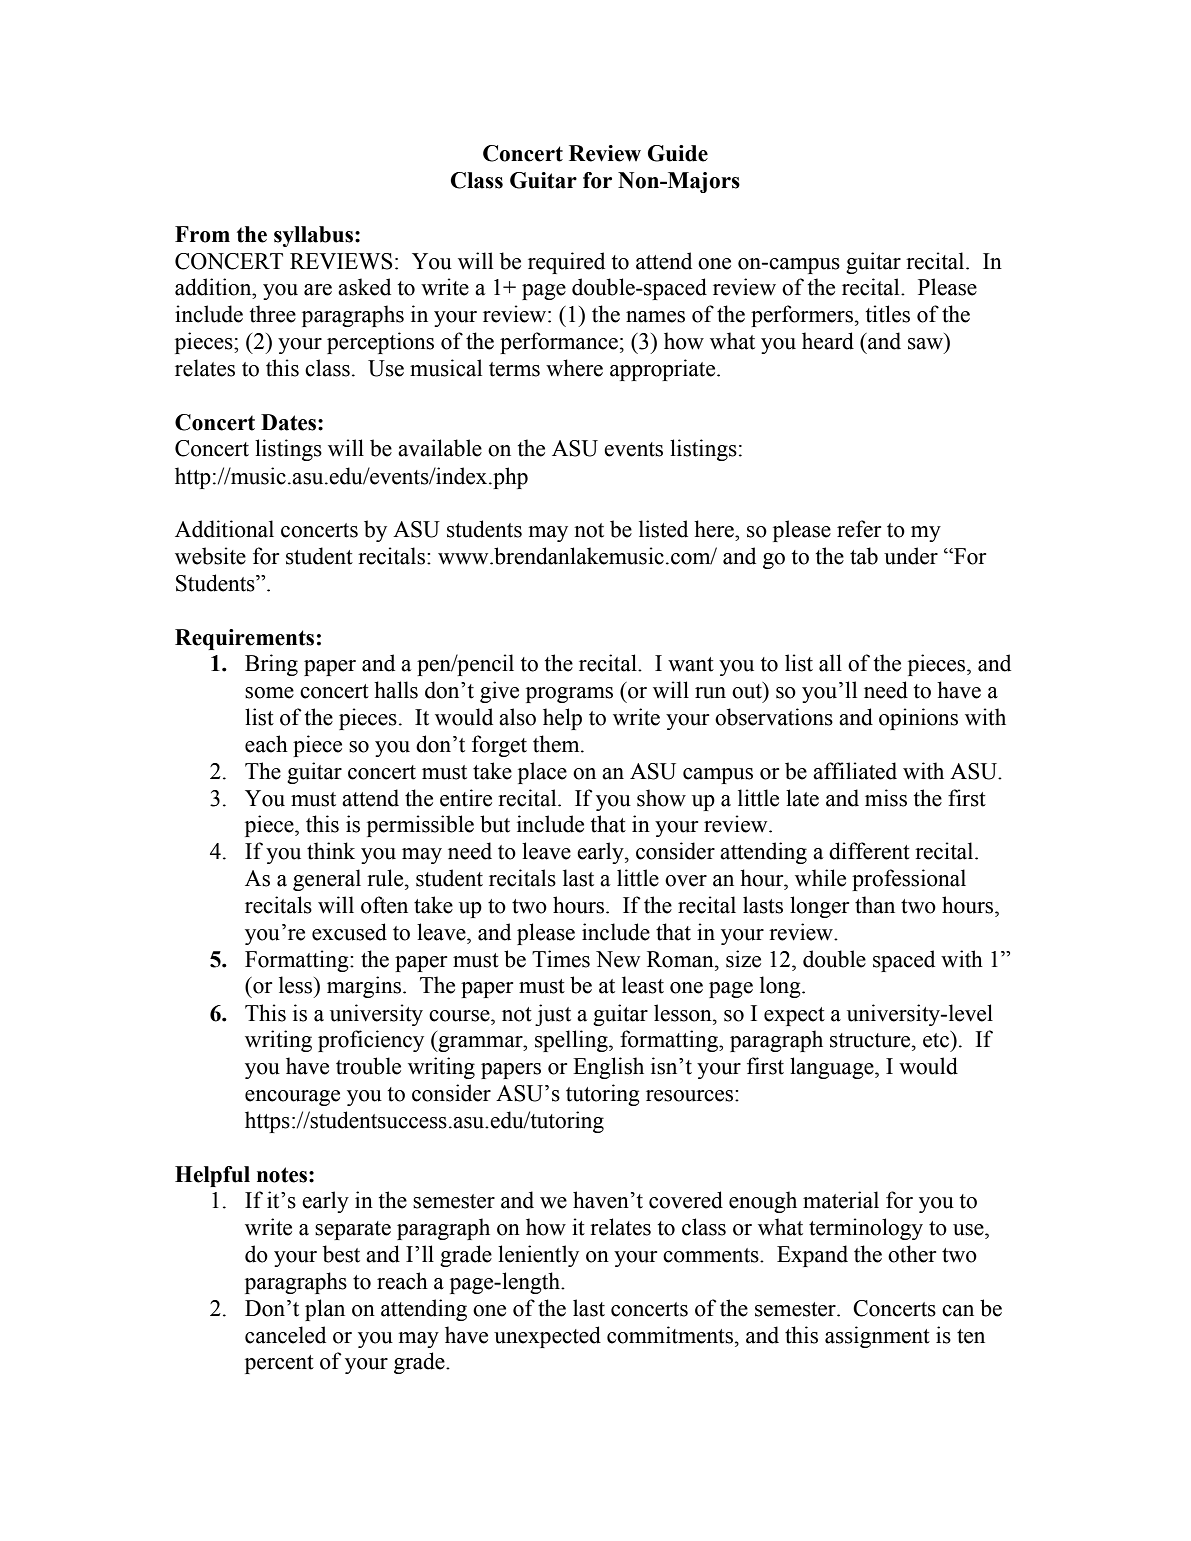 This screenshot has width=1191, height=1541. What do you see at coordinates (566, 263) in the screenshot?
I see `required` at bounding box center [566, 263].
